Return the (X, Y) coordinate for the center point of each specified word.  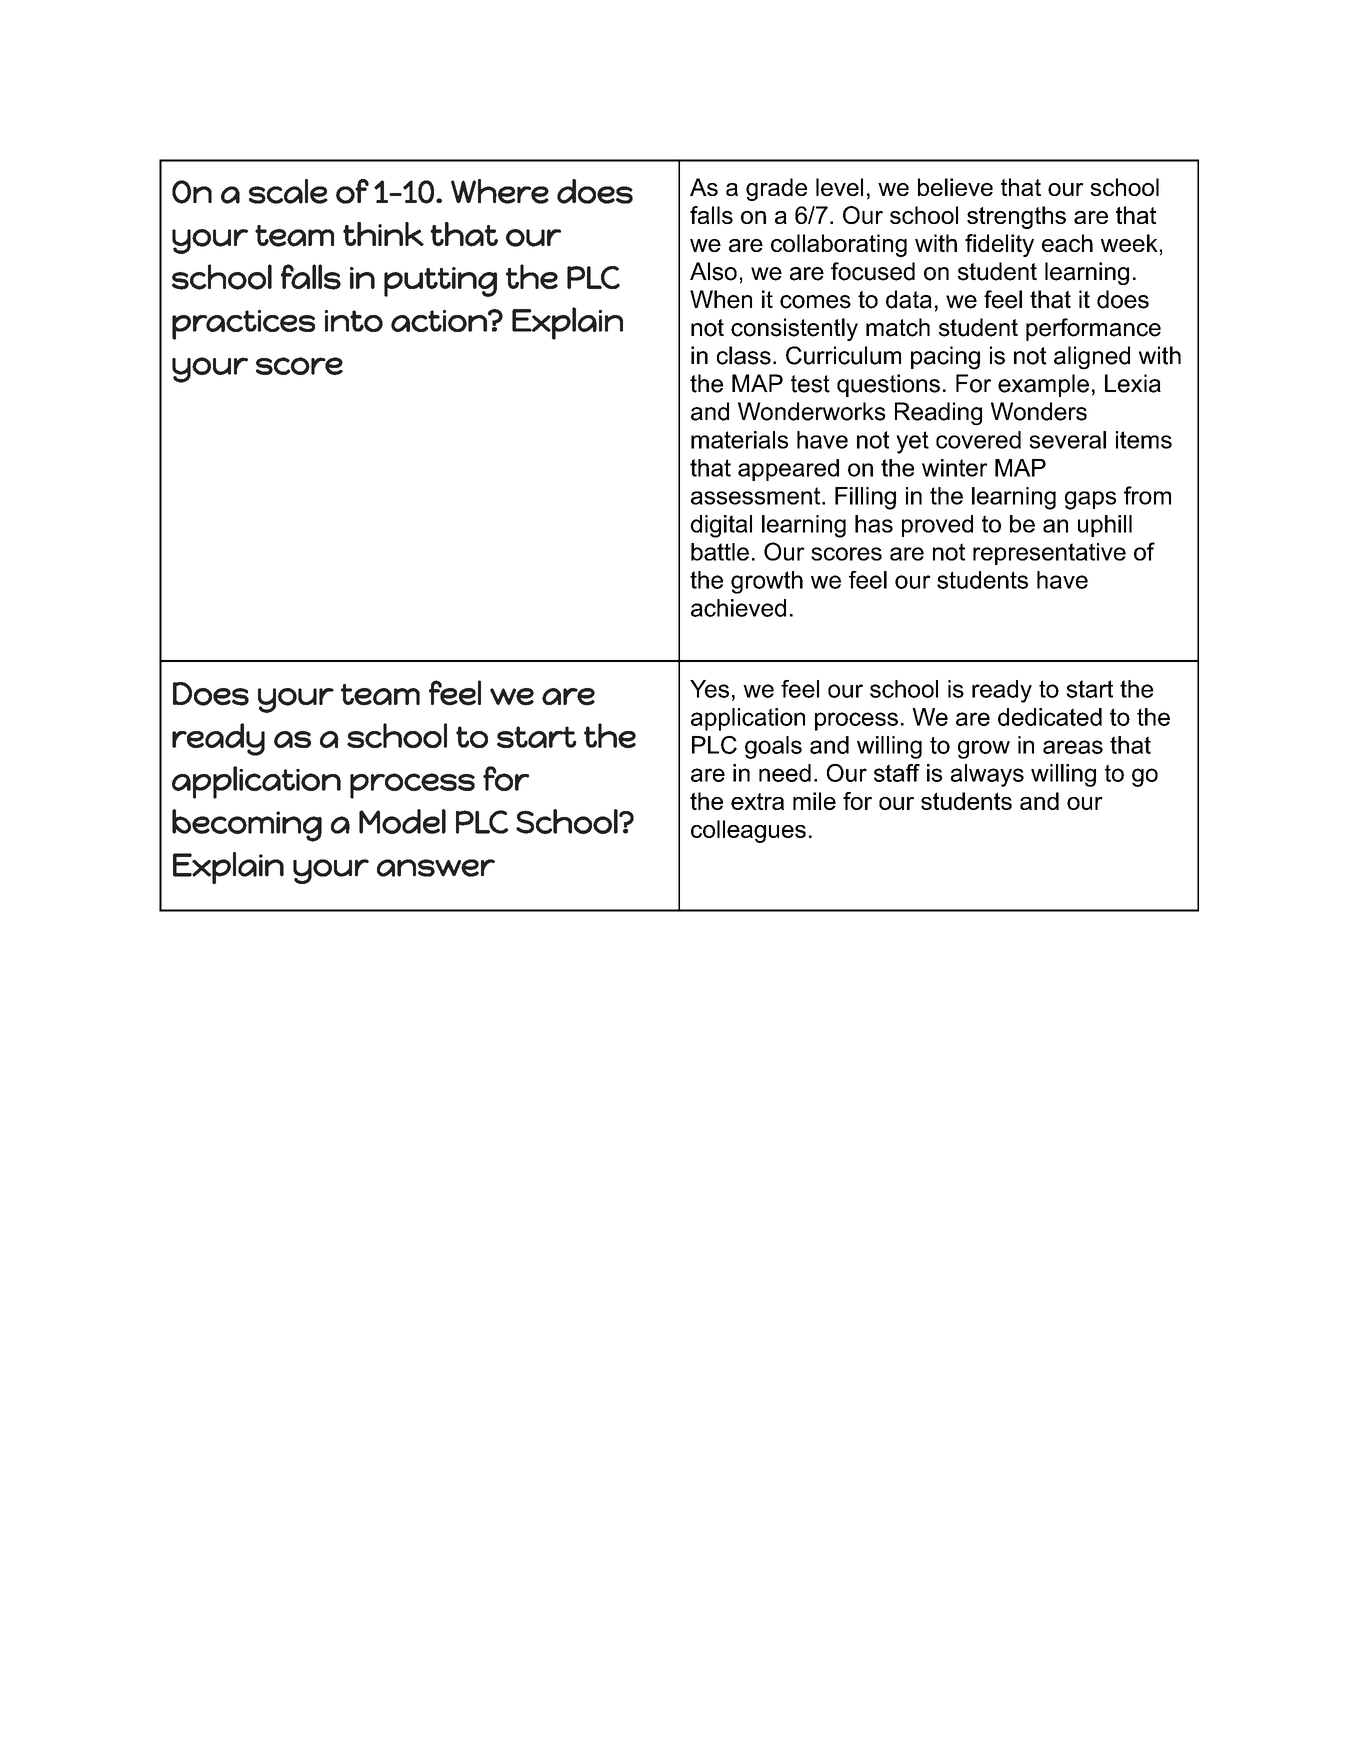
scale (288, 191)
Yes (709, 689)
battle (720, 552)
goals (773, 747)
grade (776, 189)
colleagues (748, 831)
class (744, 355)
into (354, 321)
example (1043, 385)
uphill (1105, 526)
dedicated (1050, 717)
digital (721, 526)
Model (402, 821)
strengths (1016, 217)
